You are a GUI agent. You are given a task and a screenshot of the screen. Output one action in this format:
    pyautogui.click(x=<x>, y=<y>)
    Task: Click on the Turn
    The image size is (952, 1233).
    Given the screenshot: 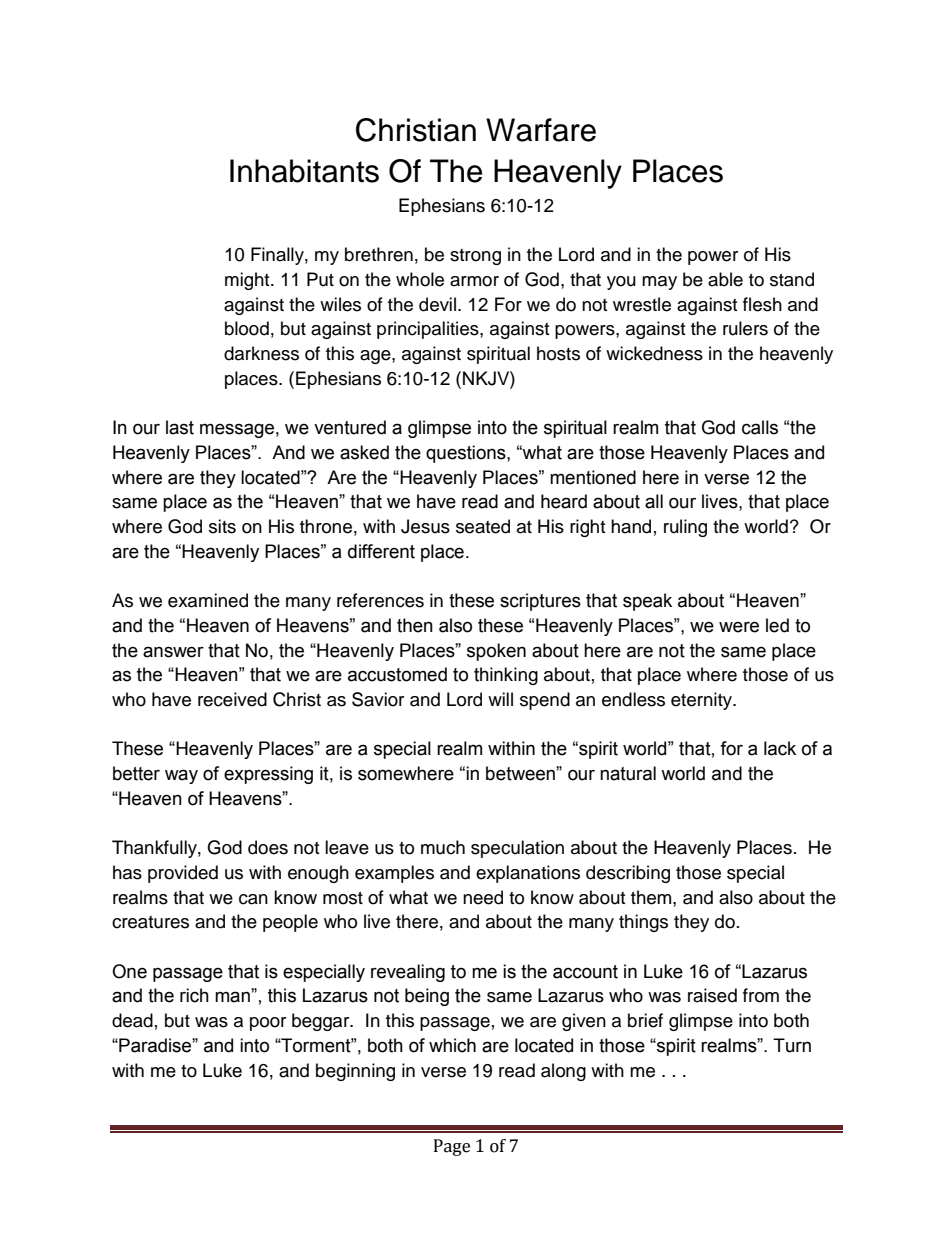 What is the action you would take?
    pyautogui.click(x=792, y=1045)
